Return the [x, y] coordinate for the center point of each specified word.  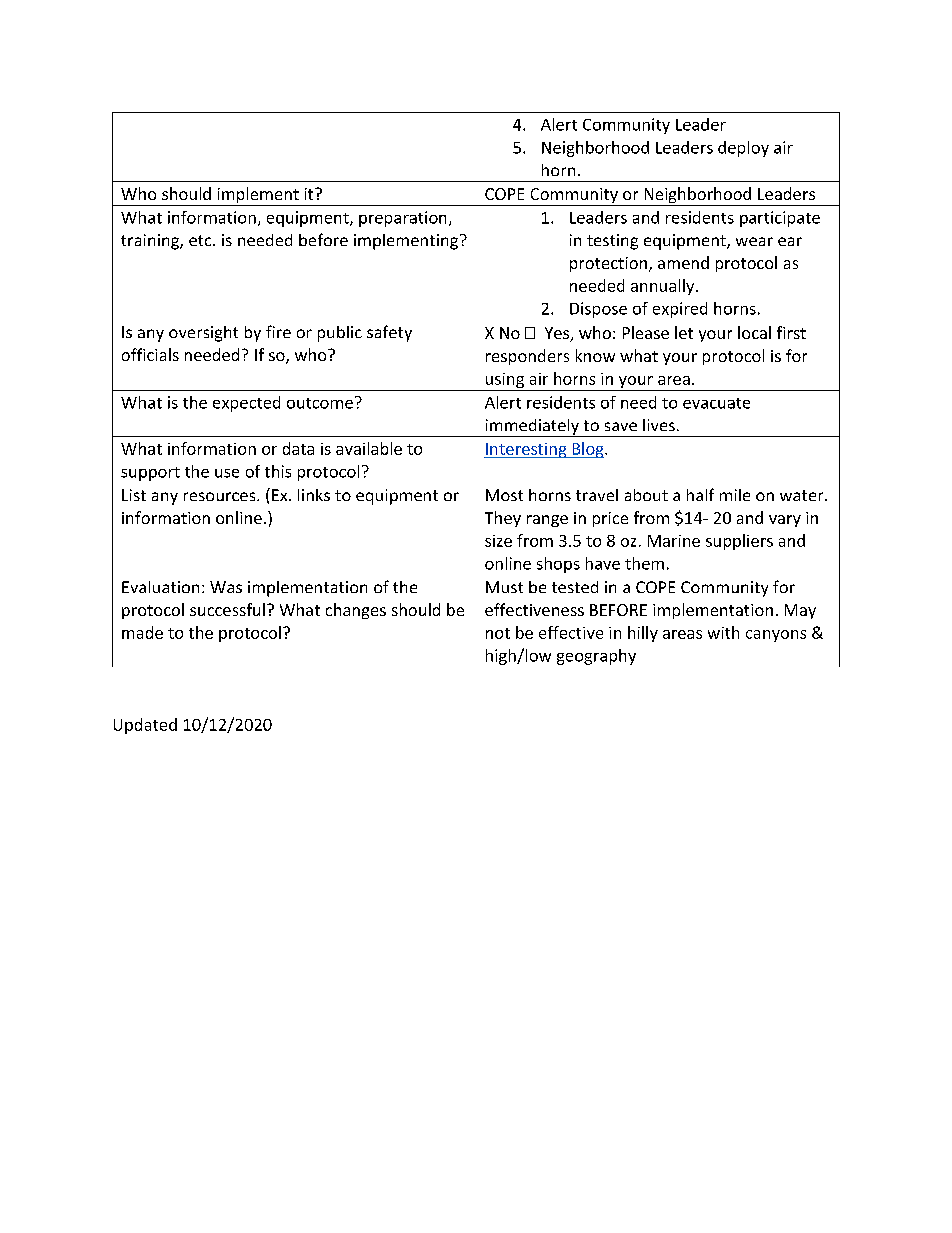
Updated [145, 726]
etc [201, 240]
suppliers [739, 542]
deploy [743, 149]
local [754, 332]
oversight [203, 334]
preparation [402, 219]
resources [221, 496]
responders [527, 357]
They [503, 519]
